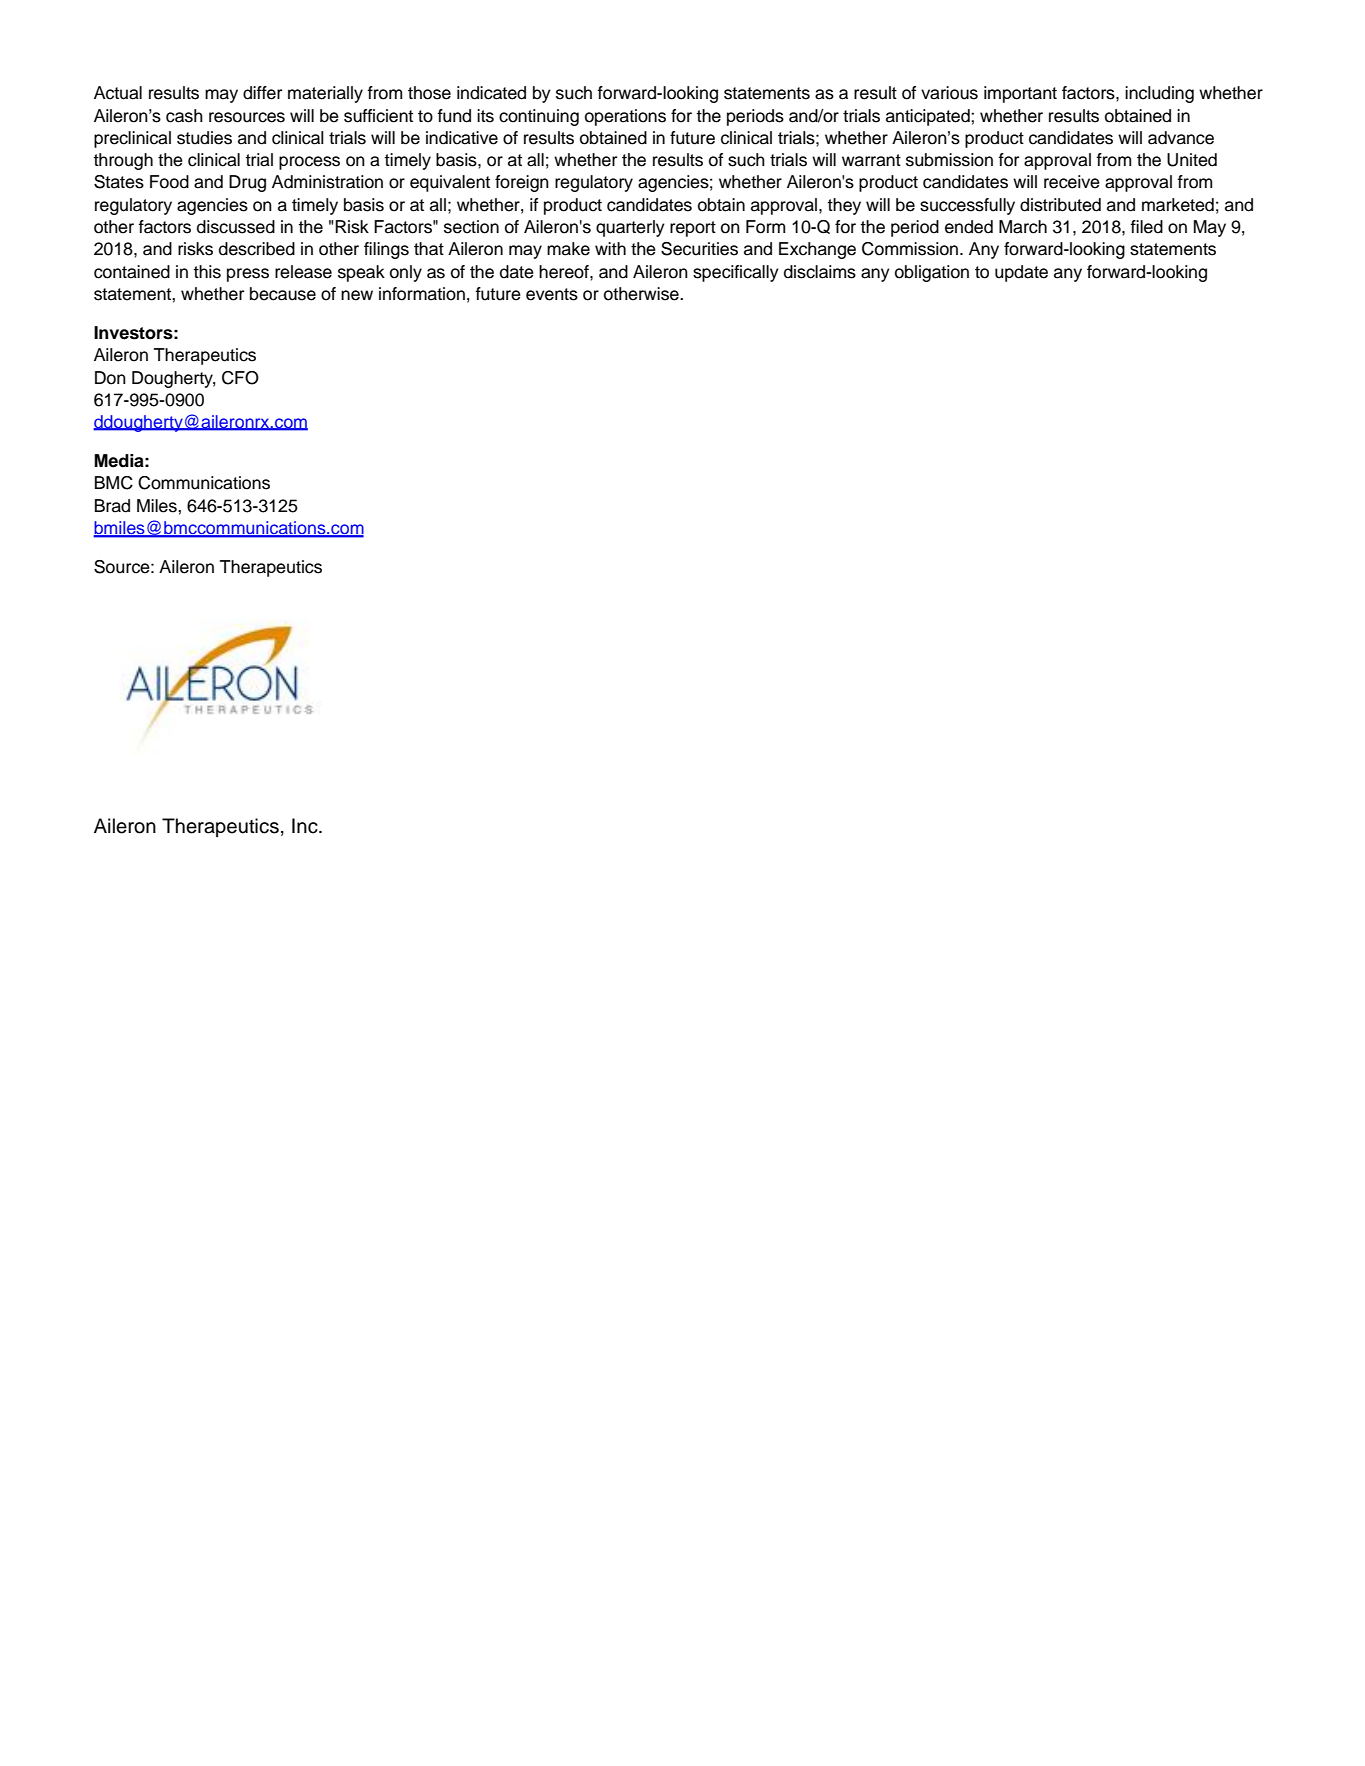 This image has height=1766, width=1365. Describe the element at coordinates (625, 117) in the image. I see `operations` at that location.
